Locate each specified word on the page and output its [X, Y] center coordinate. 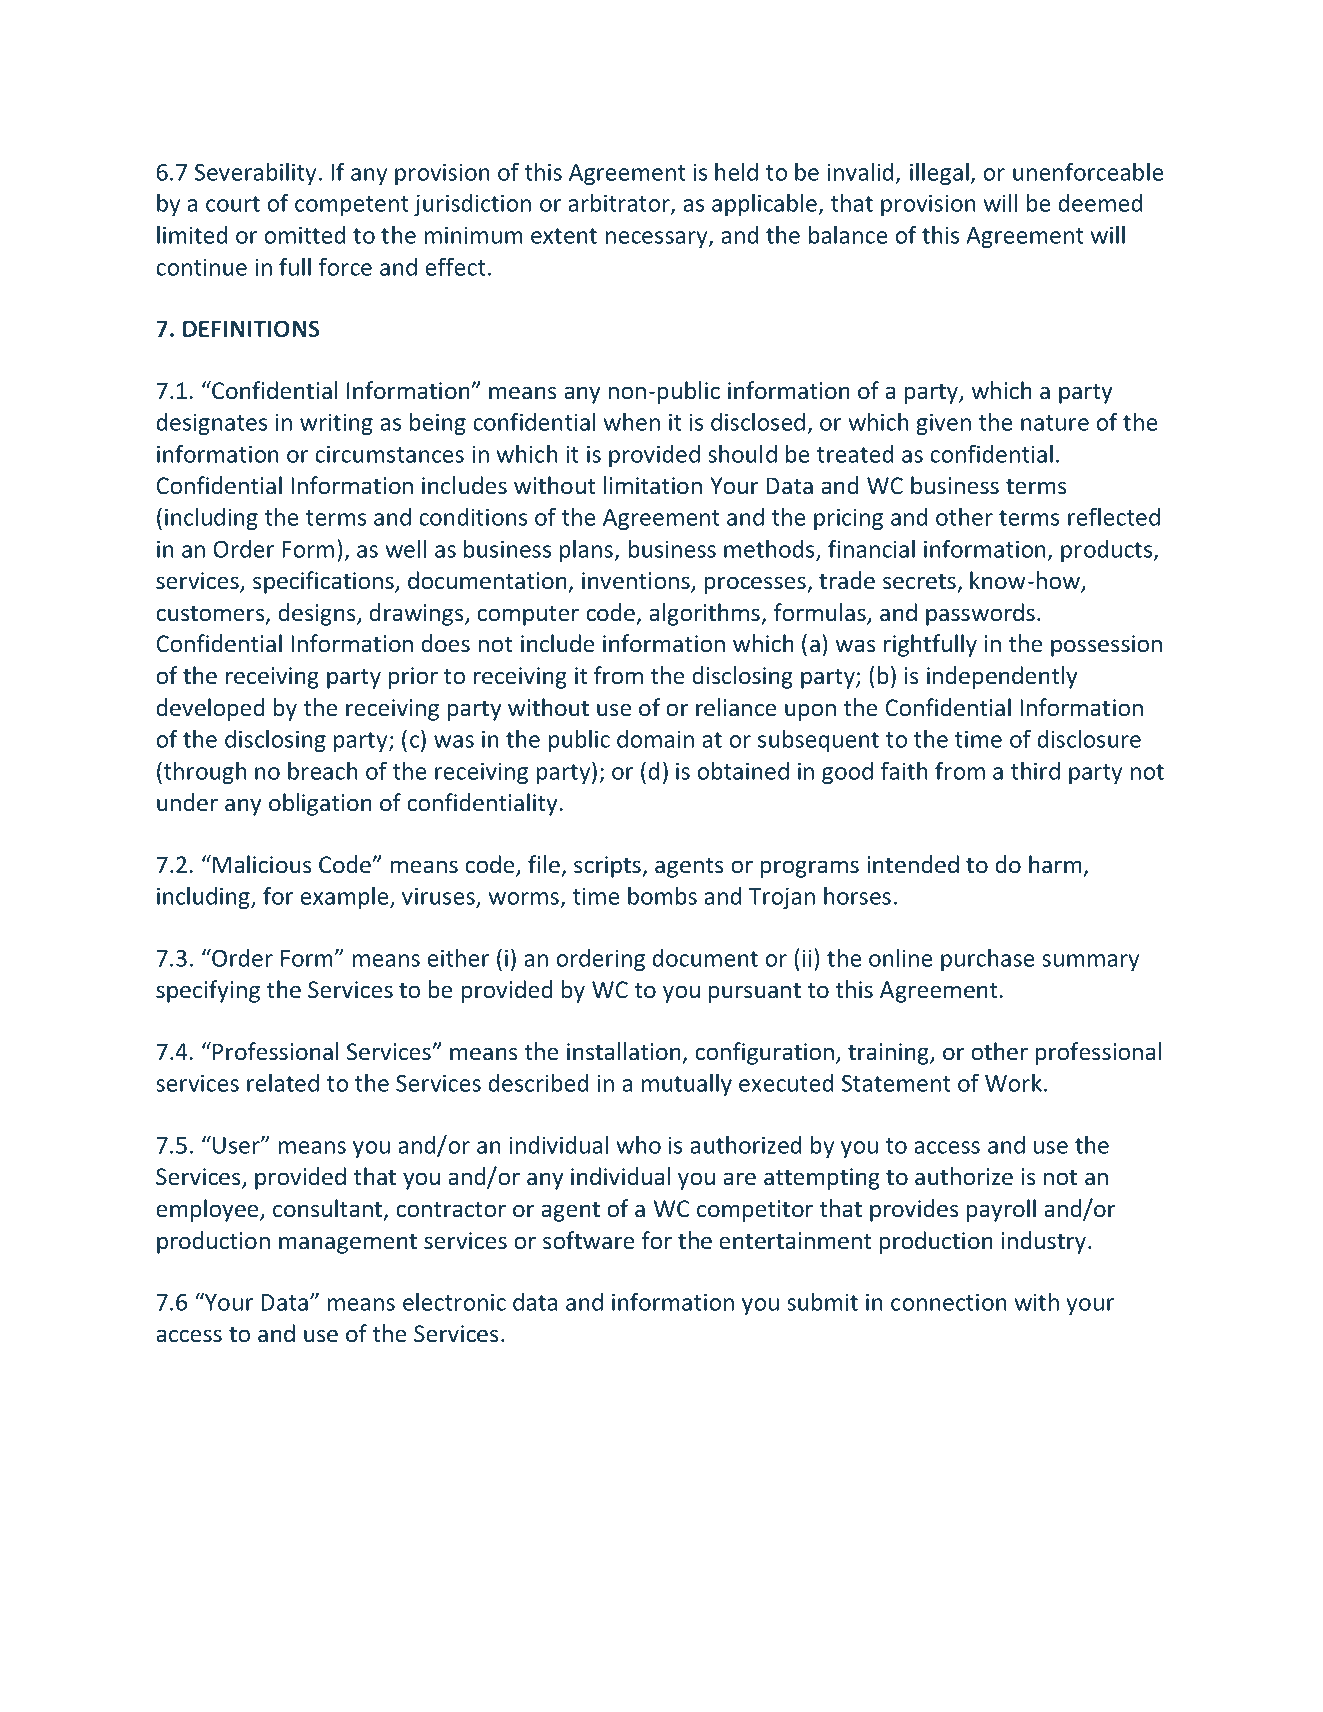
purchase [987, 960]
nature [1055, 423]
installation [624, 1051]
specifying [208, 991]
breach [323, 771]
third [1035, 771]
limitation [653, 485]
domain [655, 739]
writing [336, 424]
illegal [940, 174]
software [588, 1240]
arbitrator [620, 204]
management [348, 1244]
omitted [305, 235]
